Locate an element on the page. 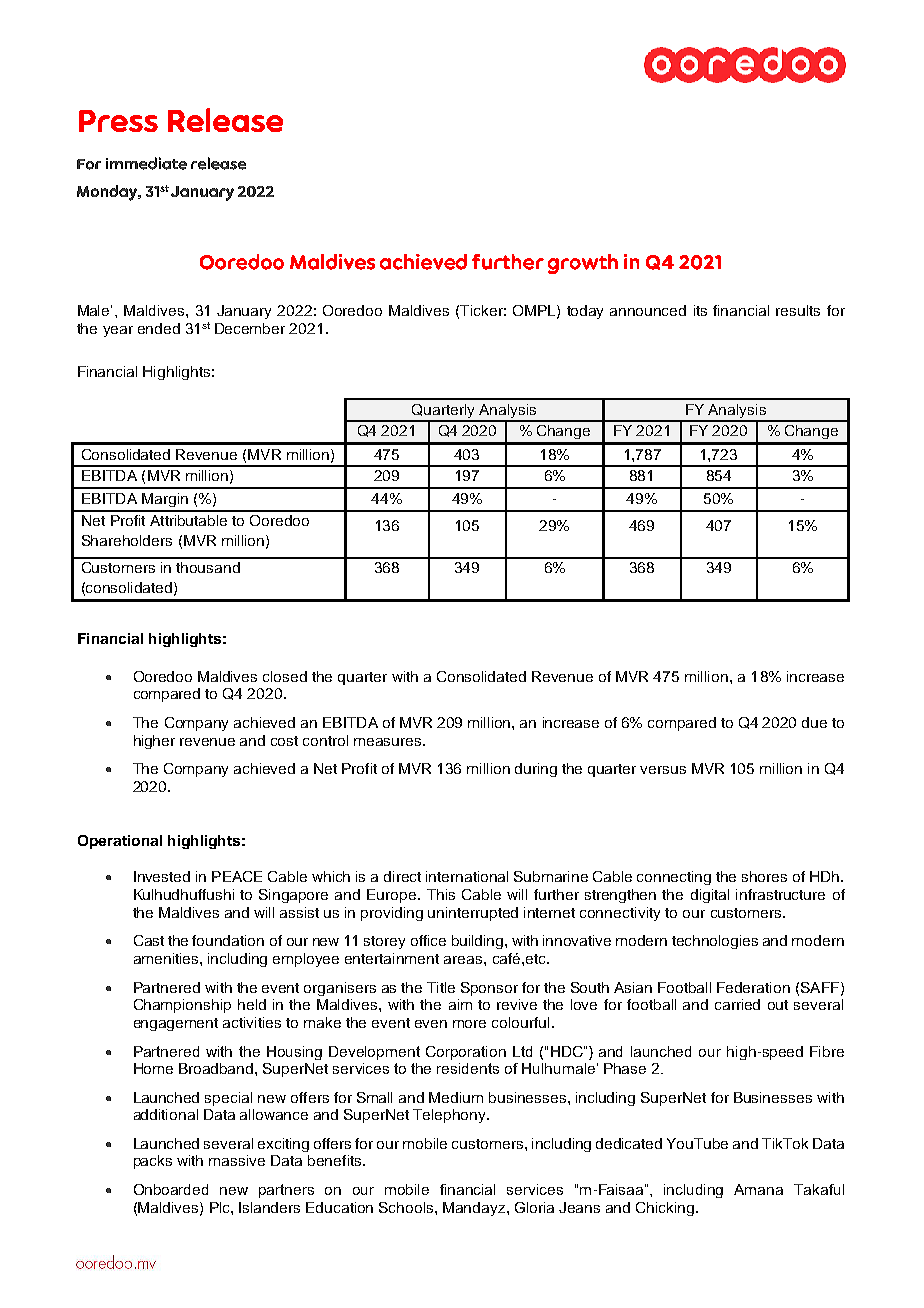 The height and width of the document is (1308, 924). today is located at coordinates (585, 312).
